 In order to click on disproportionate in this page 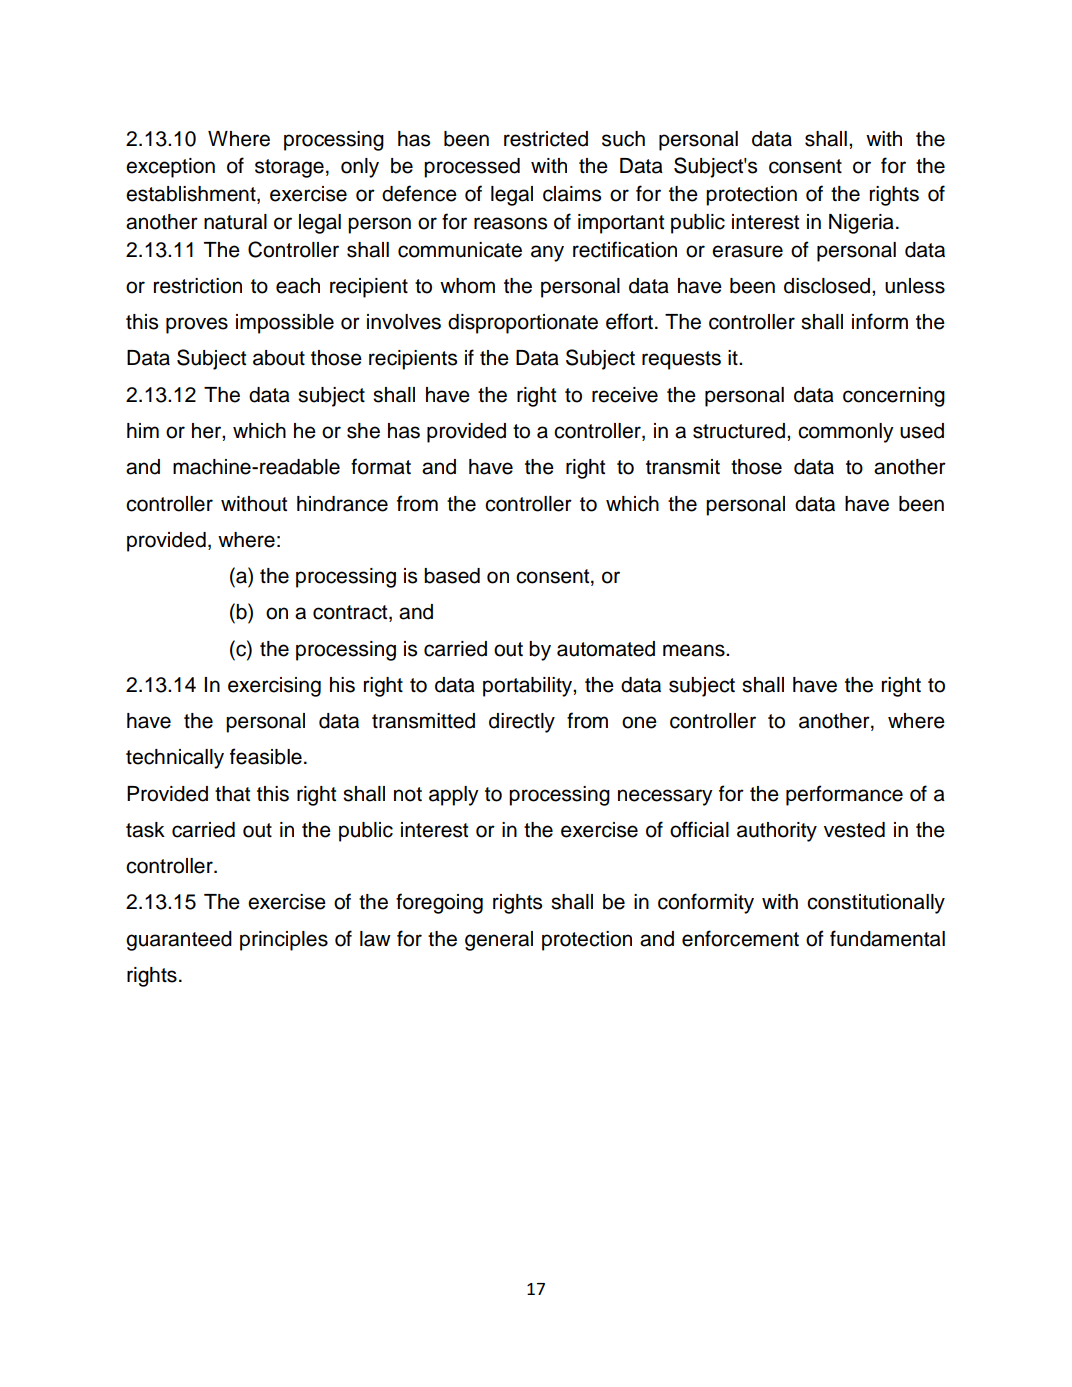, I will do `click(523, 324)`.
